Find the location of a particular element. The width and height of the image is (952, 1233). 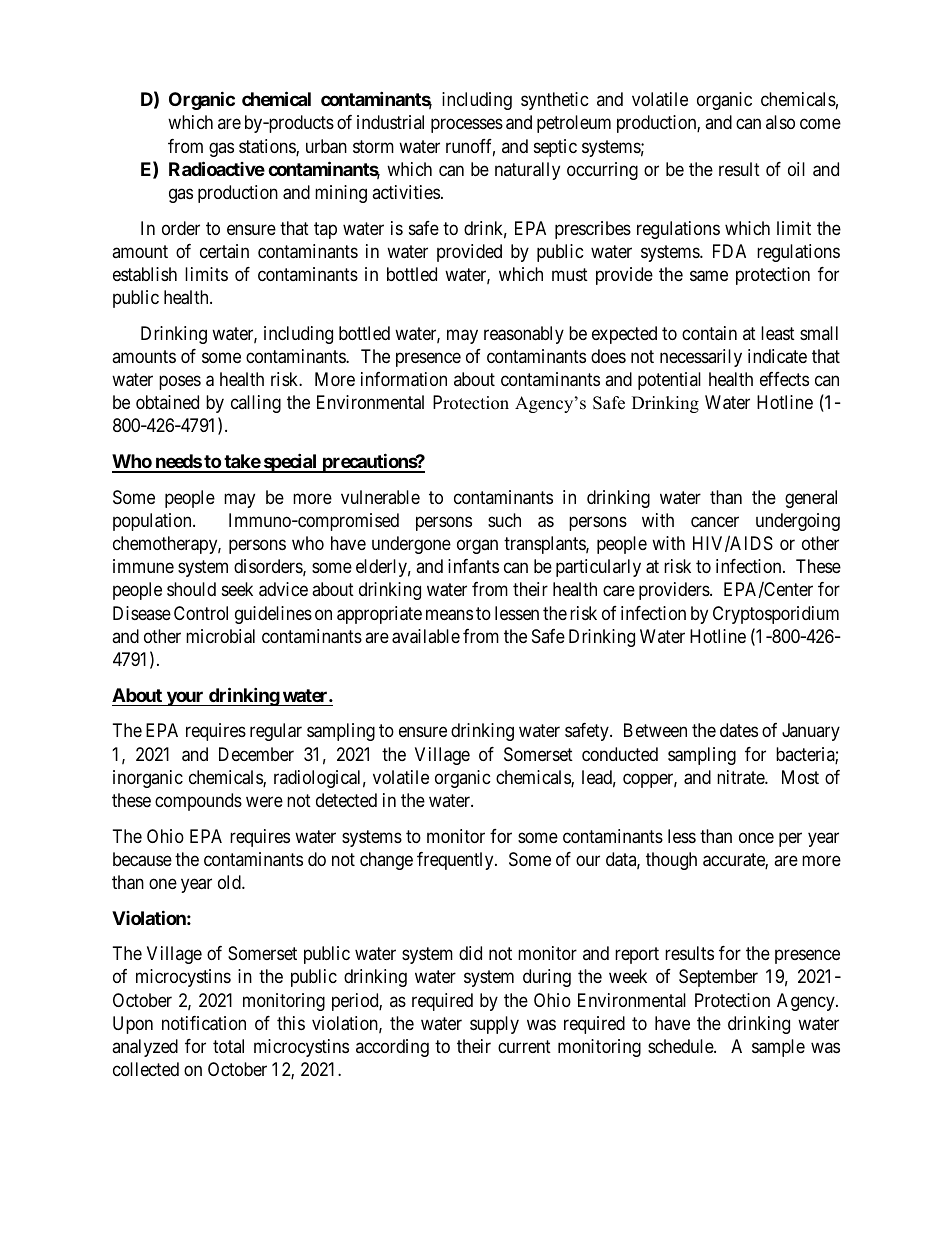

also is located at coordinates (780, 122).
